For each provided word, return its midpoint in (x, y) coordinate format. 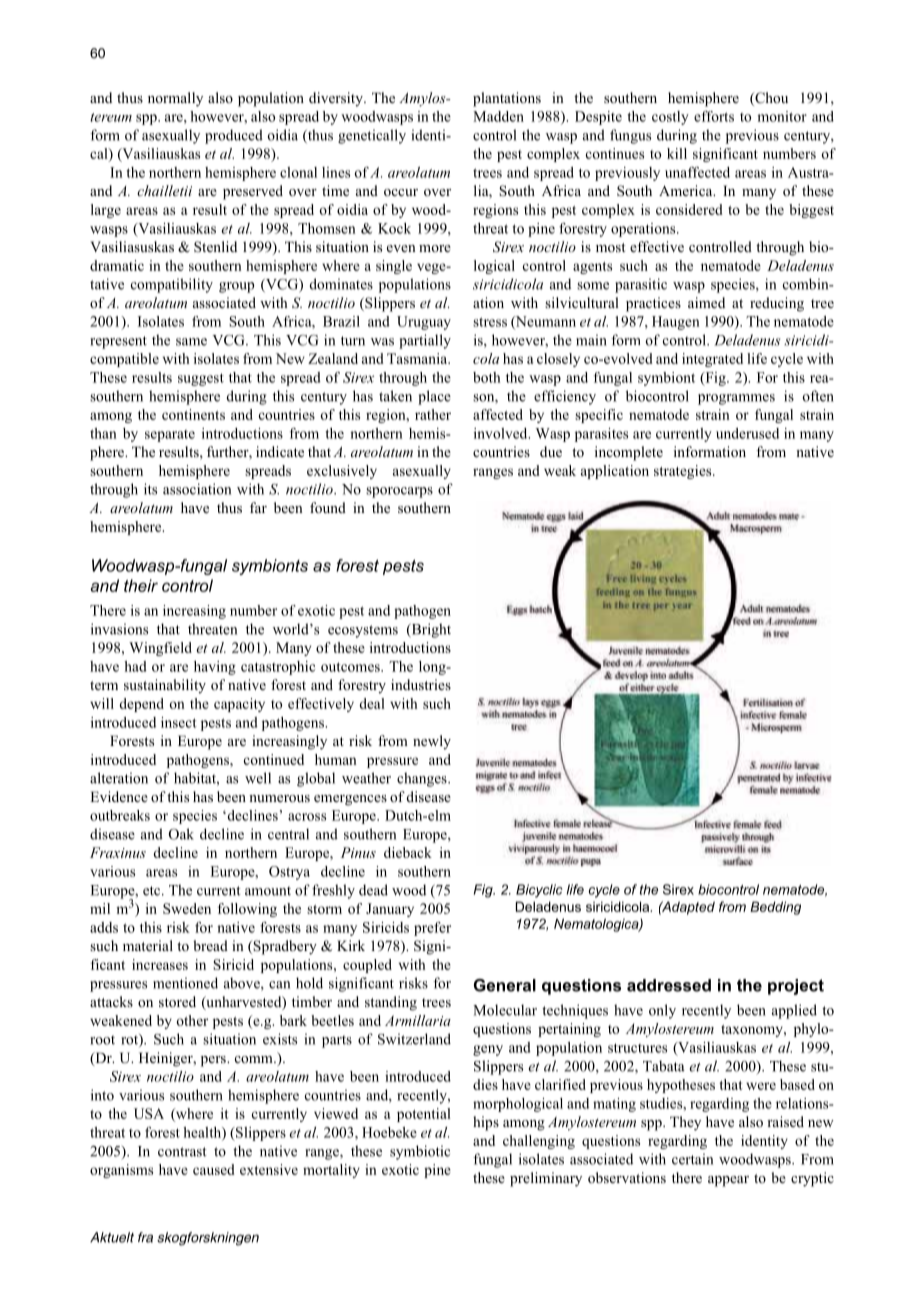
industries (421, 684)
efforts (714, 116)
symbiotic (420, 1152)
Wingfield (160, 649)
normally (175, 99)
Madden (498, 116)
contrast (182, 1152)
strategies (684, 472)
